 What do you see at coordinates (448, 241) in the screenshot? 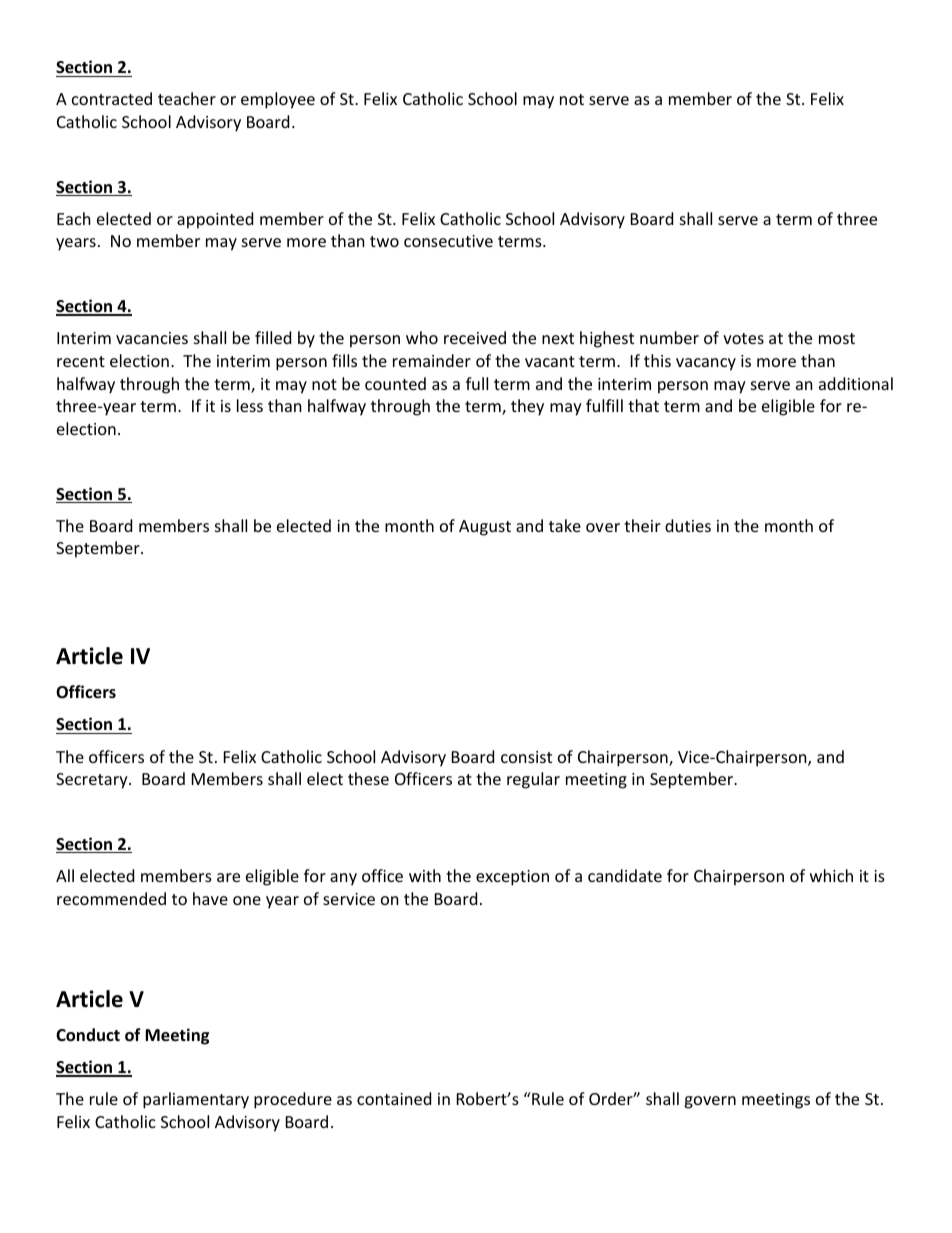
I see `consecutive` at bounding box center [448, 241].
